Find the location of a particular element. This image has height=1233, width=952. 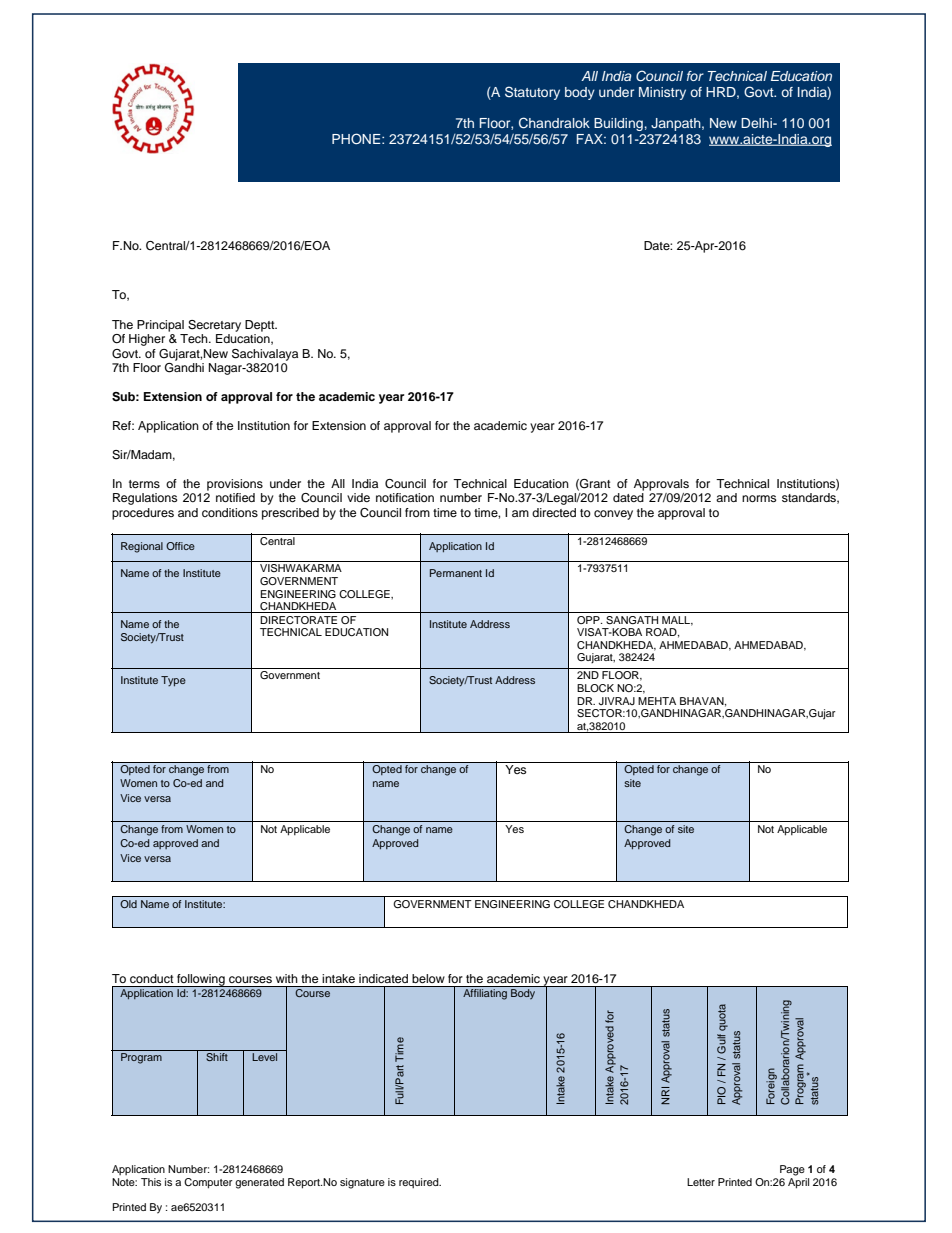

Letter is located at coordinates (701, 1182).
